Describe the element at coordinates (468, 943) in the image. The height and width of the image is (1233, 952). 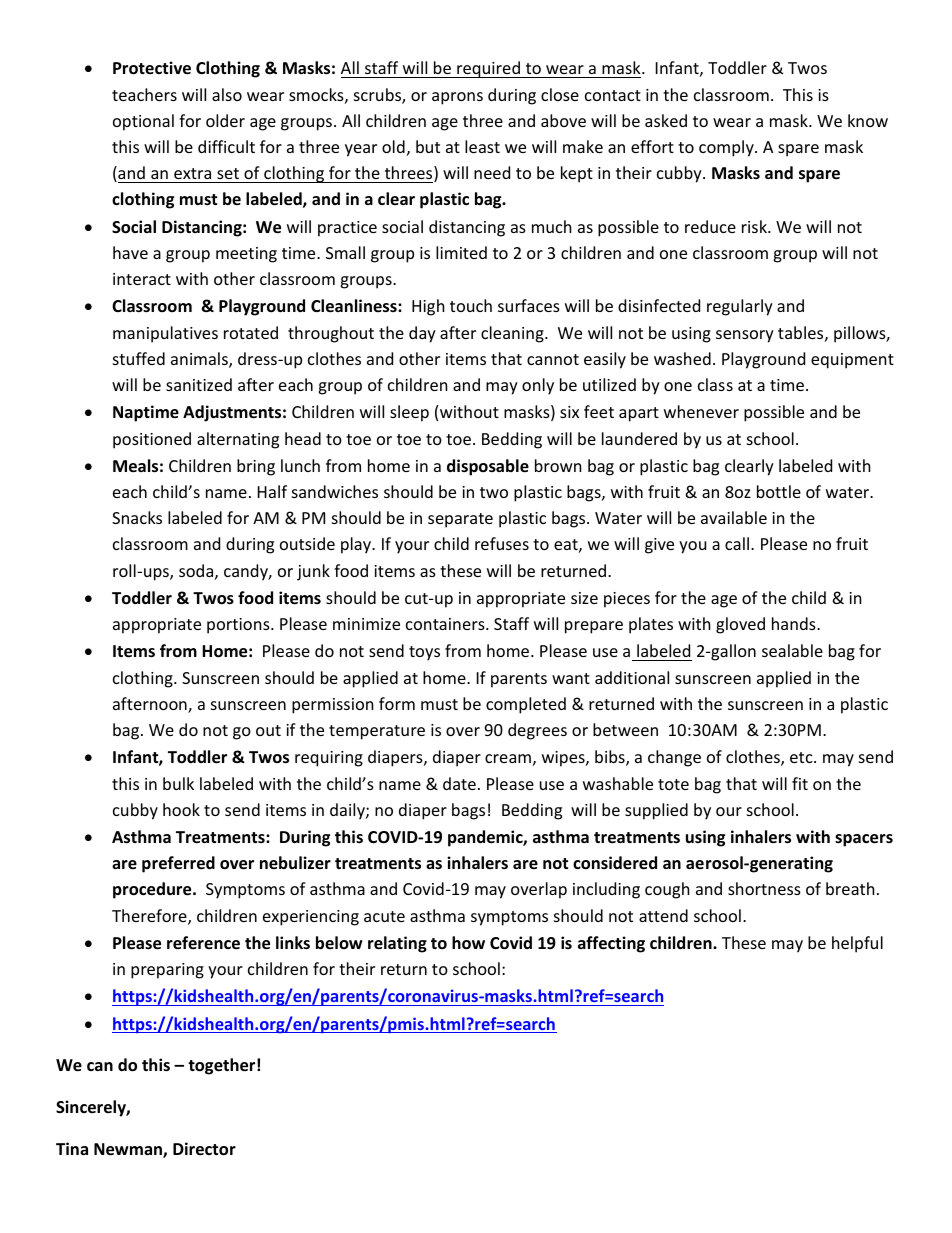
I see `how` at that location.
